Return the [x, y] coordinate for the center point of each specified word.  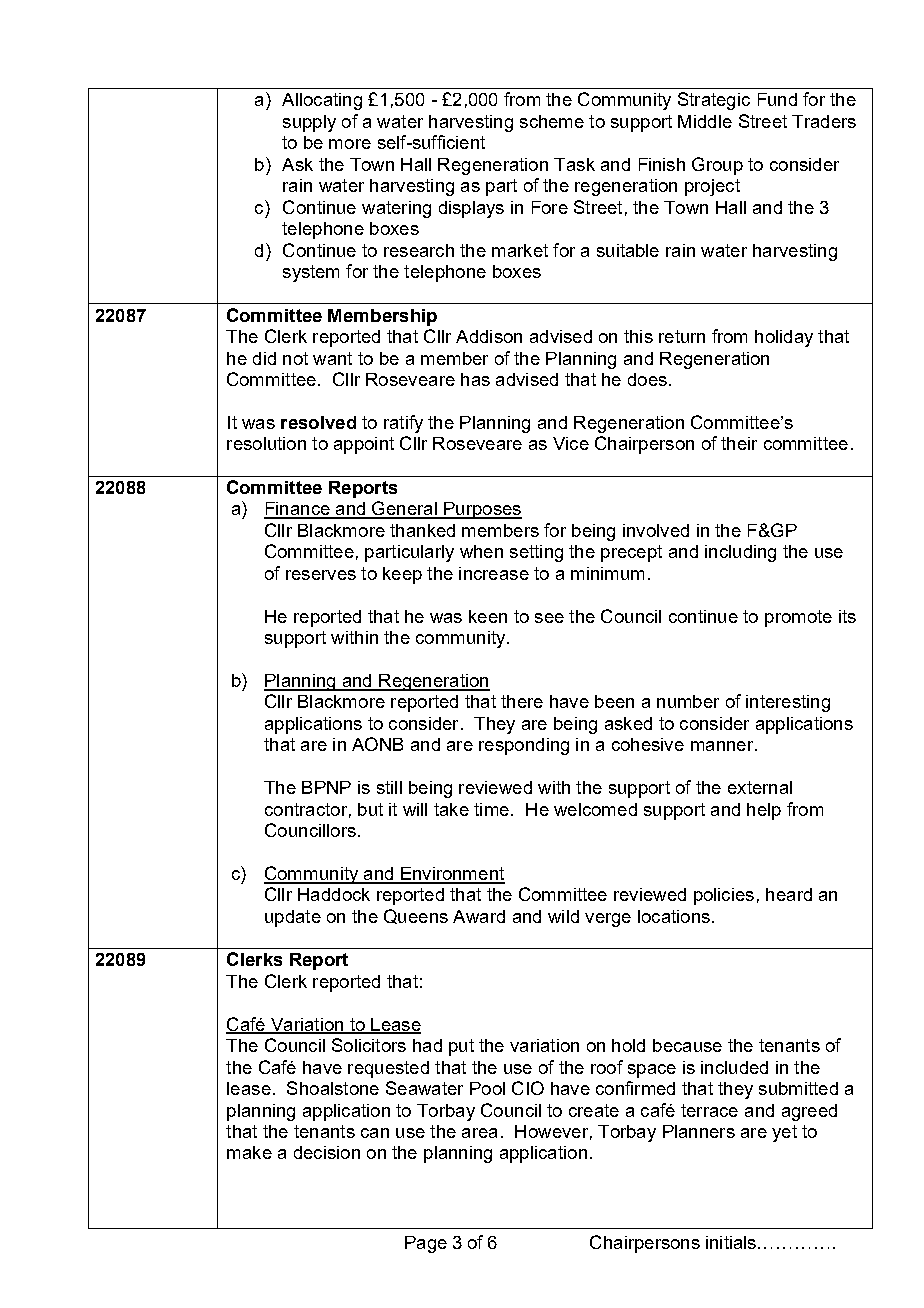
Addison [489, 336]
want [332, 358]
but [370, 809]
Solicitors [369, 1045]
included [734, 1067]
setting [536, 553]
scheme [552, 121]
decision [327, 1152]
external [760, 787]
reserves [321, 575]
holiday [784, 338]
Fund [777, 99]
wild [563, 916]
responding [524, 746]
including [740, 553]
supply [309, 123]
